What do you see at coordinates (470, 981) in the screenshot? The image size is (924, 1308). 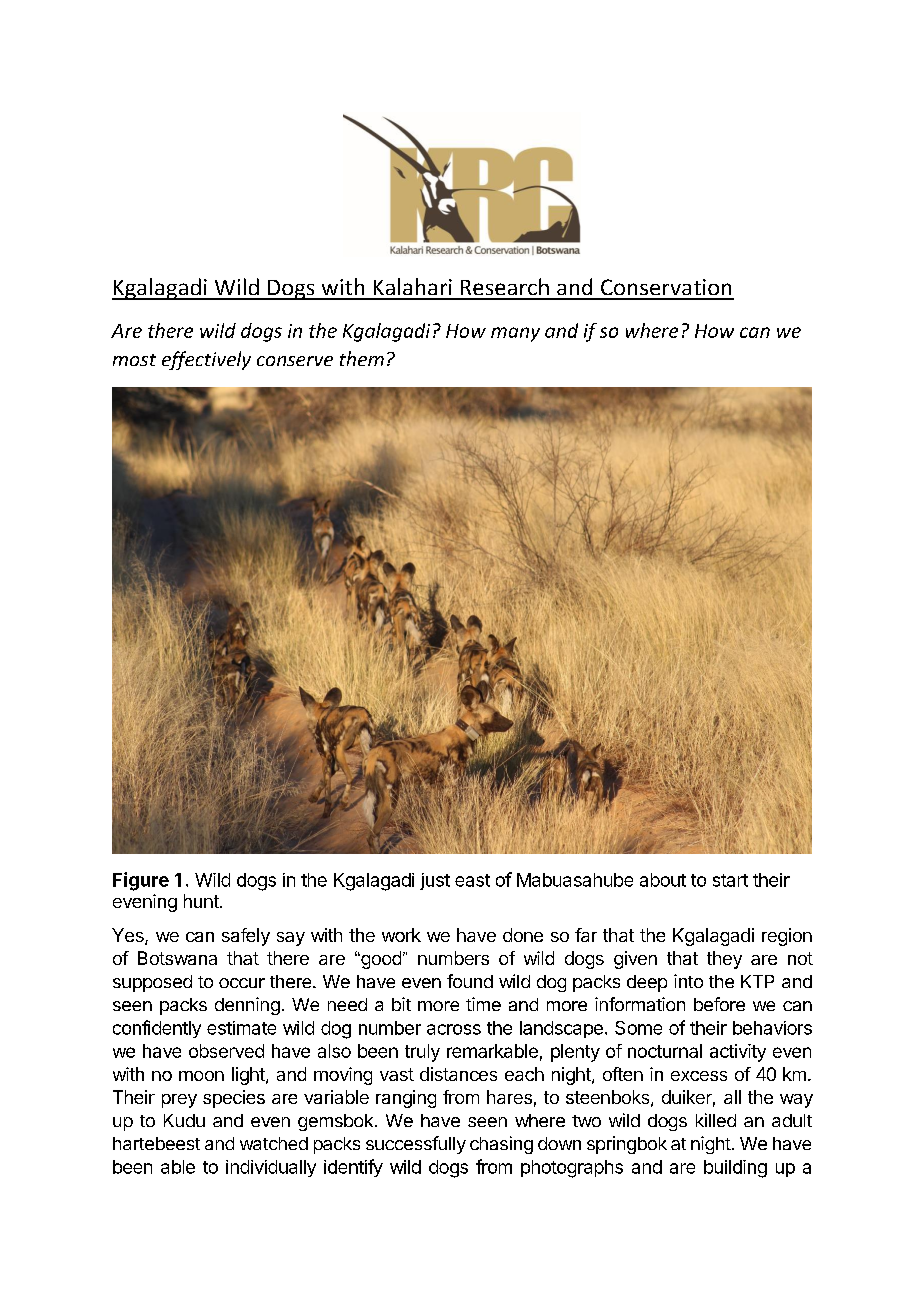 I see `found` at bounding box center [470, 981].
